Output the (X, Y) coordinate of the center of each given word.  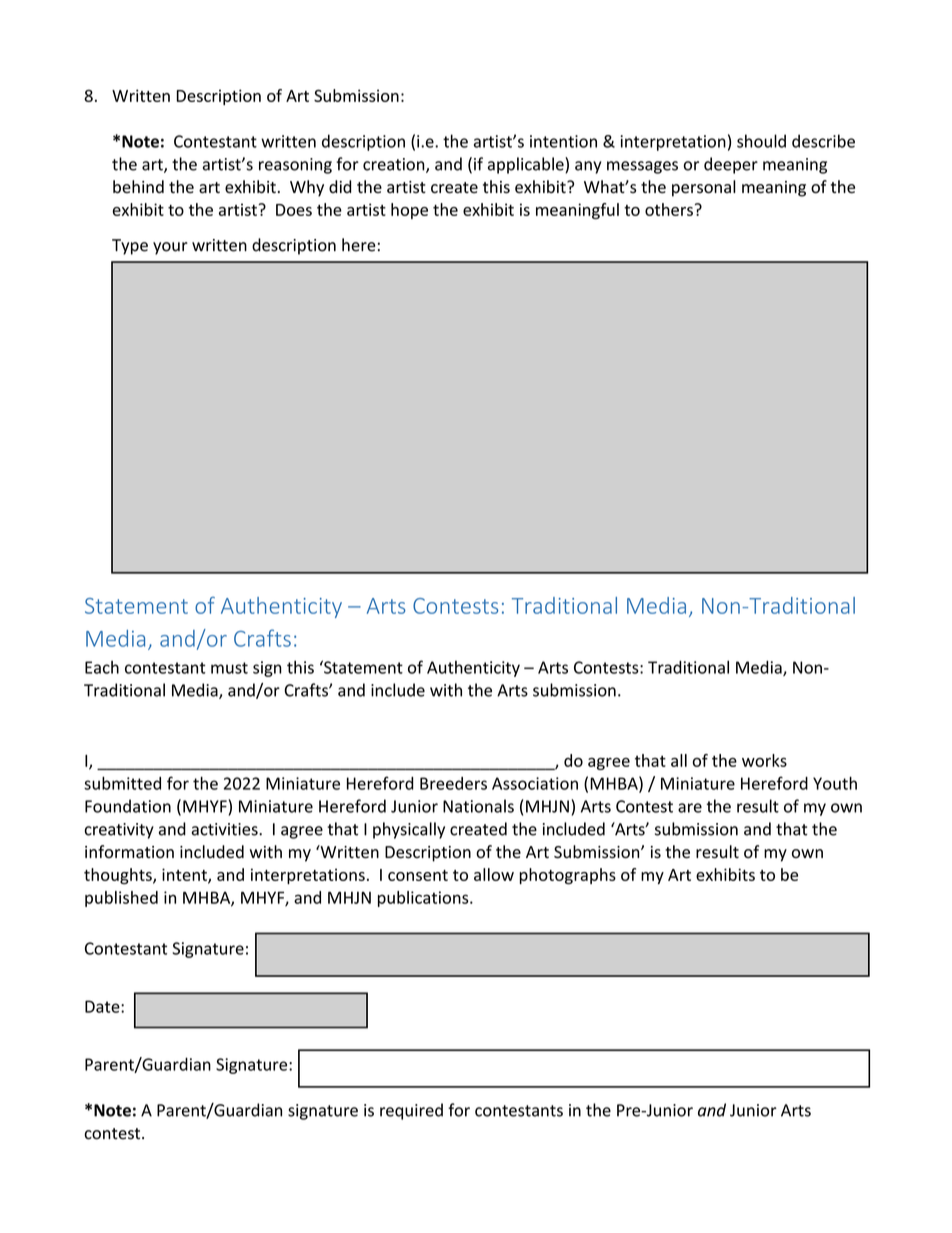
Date (103, 1006)
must (229, 668)
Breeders (453, 783)
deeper (731, 165)
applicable (527, 165)
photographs (568, 876)
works (764, 760)
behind (138, 186)
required (411, 1111)
